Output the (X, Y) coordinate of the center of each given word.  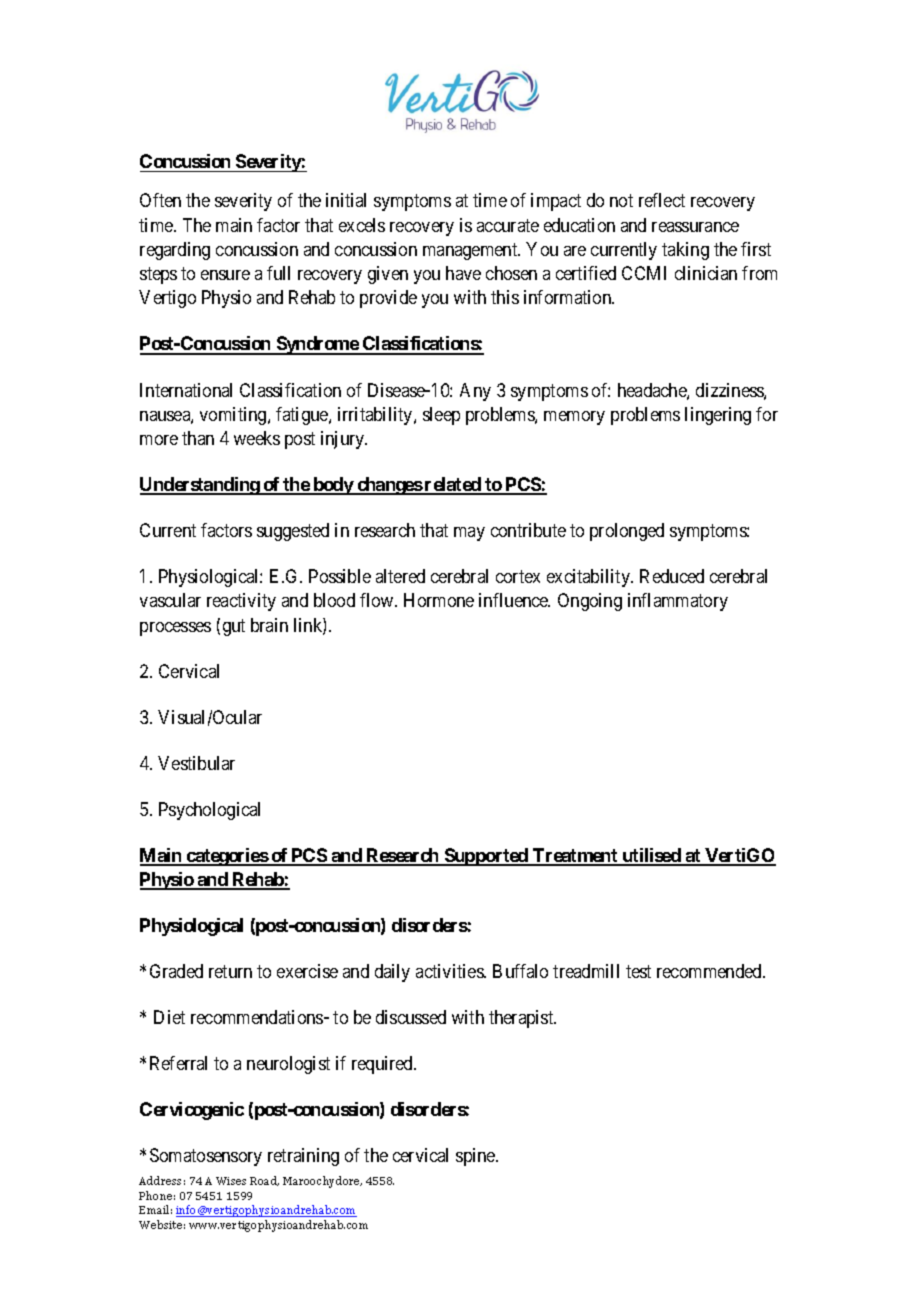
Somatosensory (206, 1157)
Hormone (439, 600)
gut (234, 627)
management (471, 251)
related (453, 485)
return (230, 971)
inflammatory (678, 602)
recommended (710, 971)
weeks (257, 438)
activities (450, 971)
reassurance (695, 227)
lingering (718, 416)
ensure (225, 275)
